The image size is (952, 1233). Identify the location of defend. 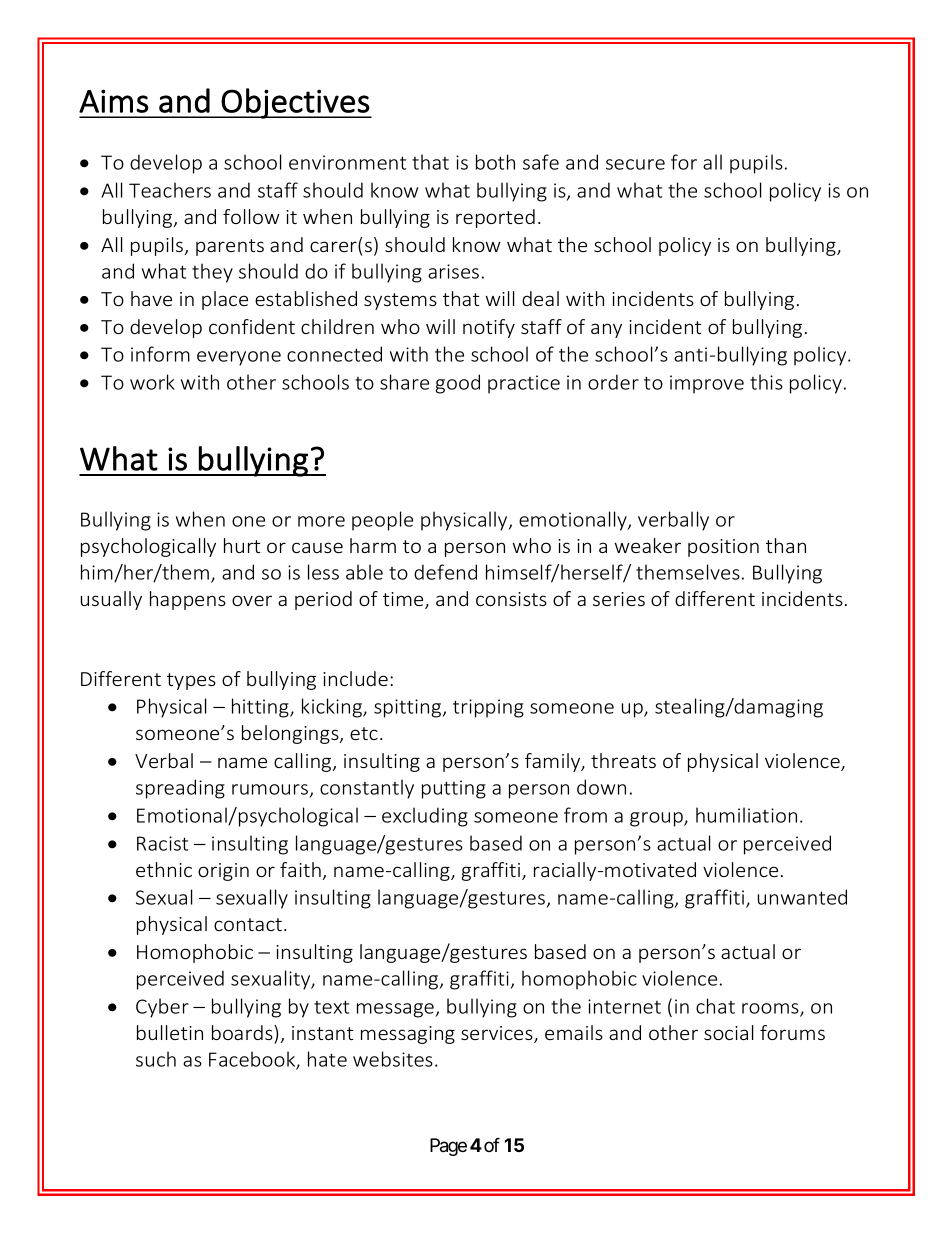
(445, 572).
